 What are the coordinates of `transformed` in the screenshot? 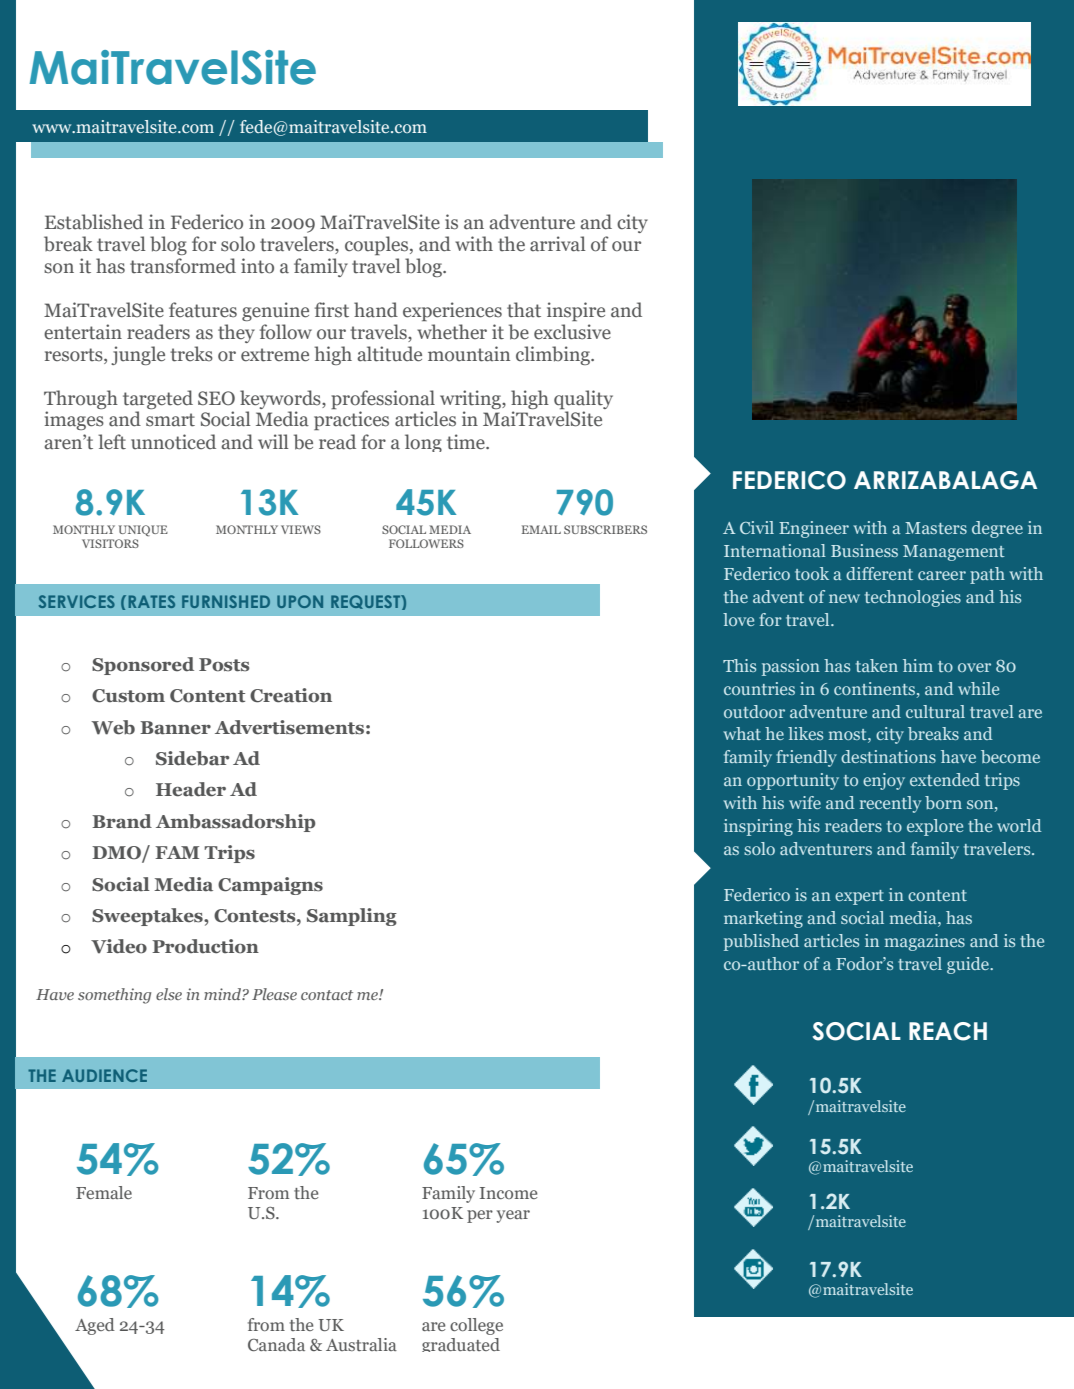 It's located at (183, 266).
